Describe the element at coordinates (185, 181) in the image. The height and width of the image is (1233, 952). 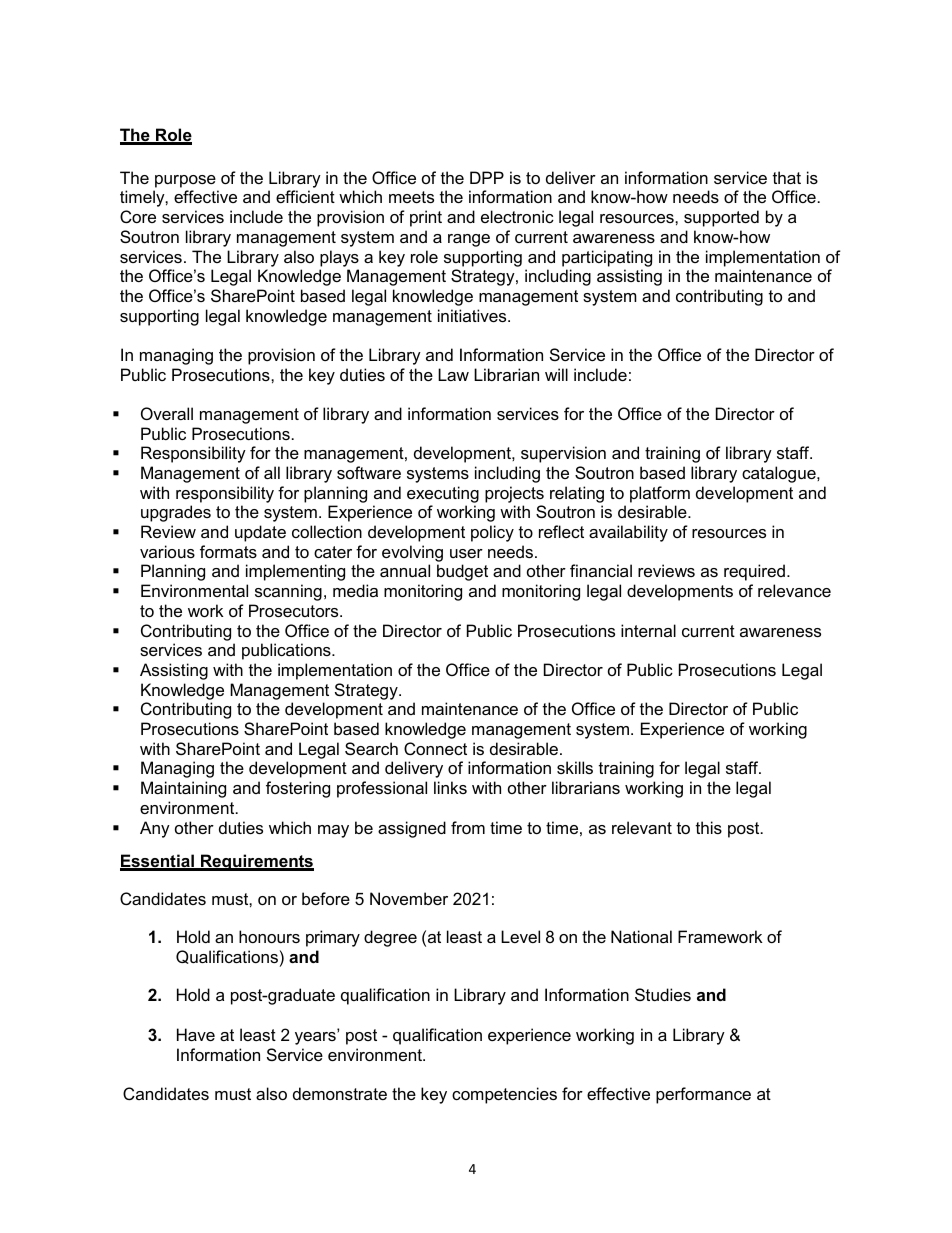
I see `purpose` at that location.
